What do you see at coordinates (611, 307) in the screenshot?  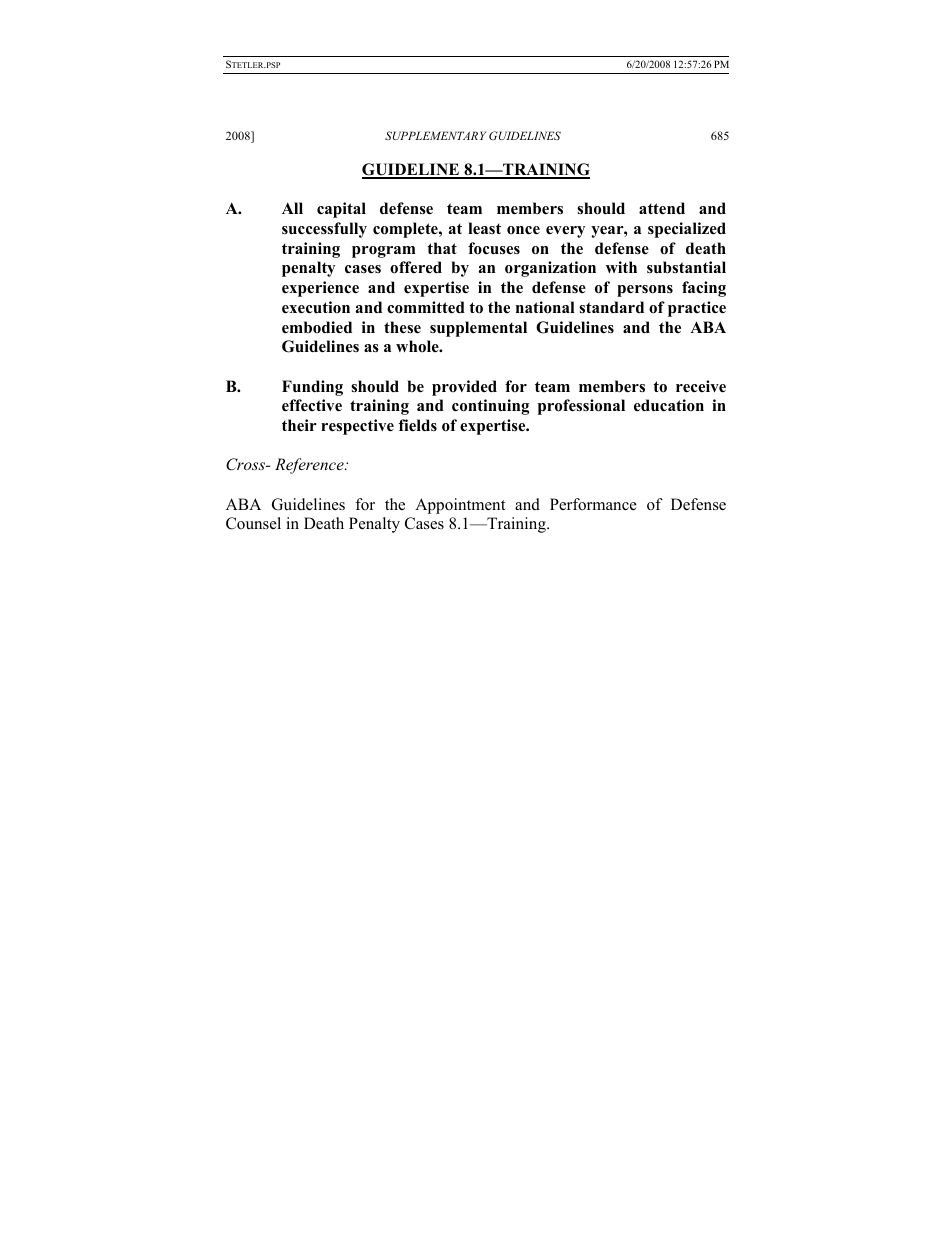 I see `standard` at bounding box center [611, 307].
